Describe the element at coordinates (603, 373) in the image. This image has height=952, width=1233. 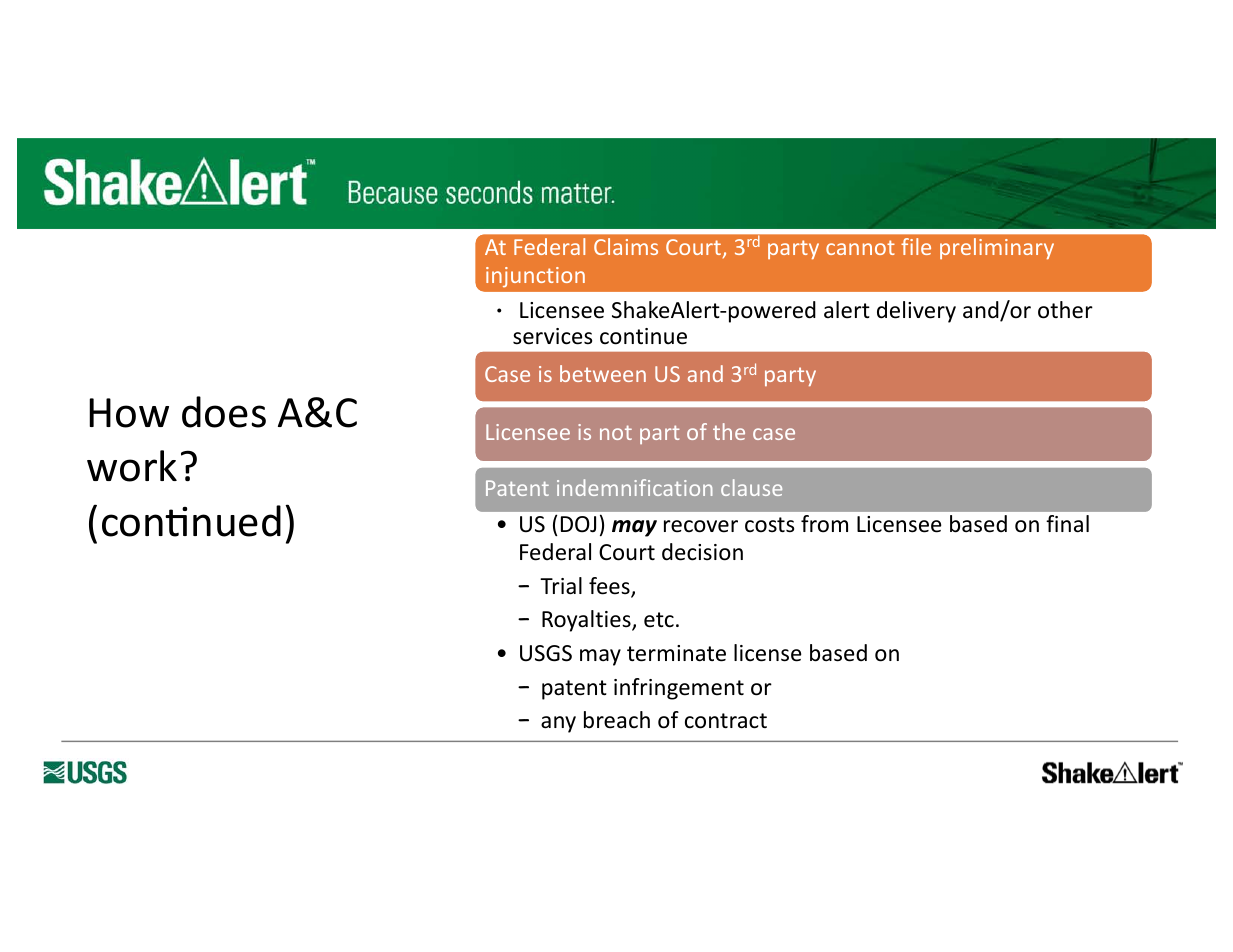
I see `between` at that location.
